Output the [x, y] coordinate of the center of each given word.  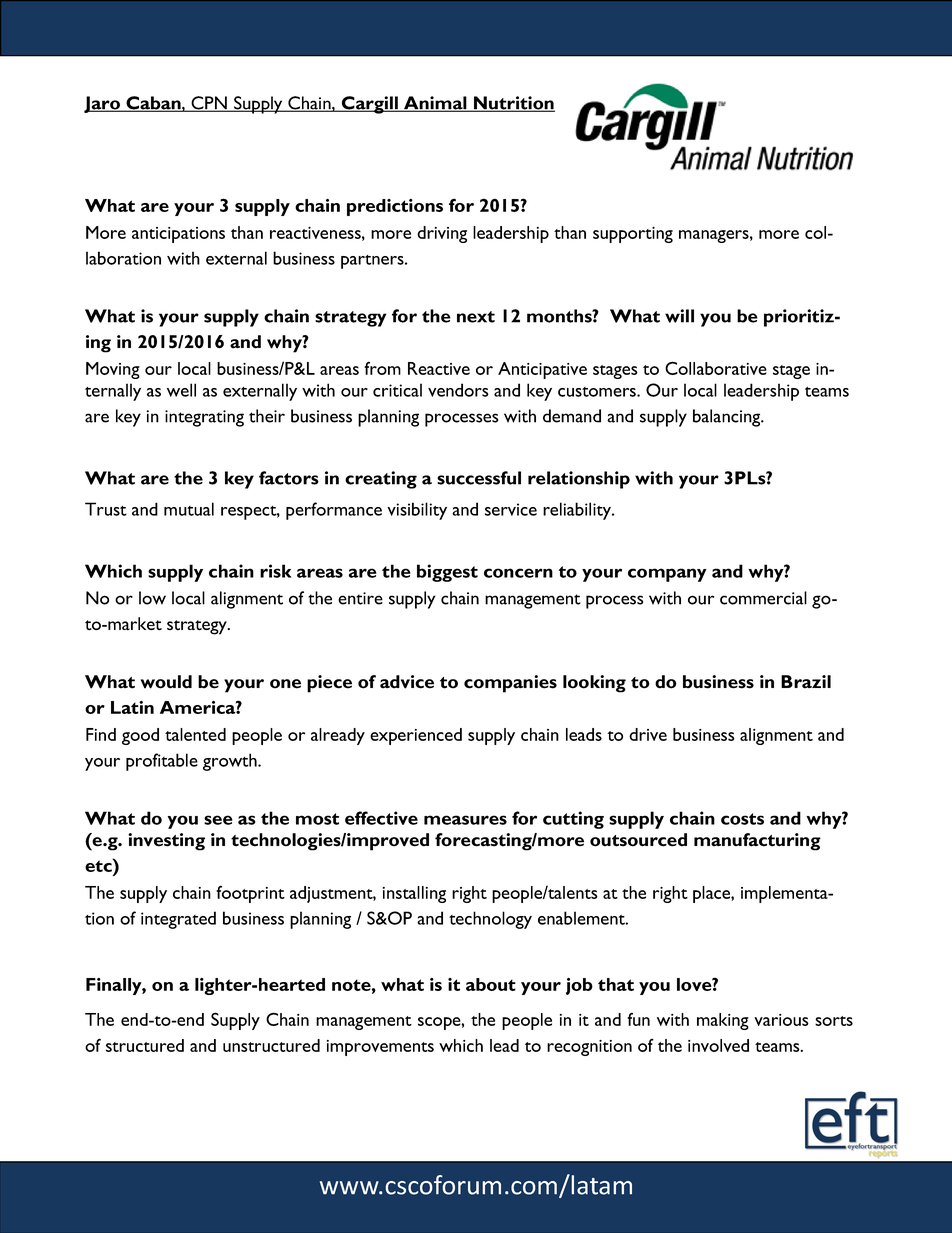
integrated [178, 920]
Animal [435, 104]
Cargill [370, 105]
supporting [633, 235]
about [491, 984]
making [723, 1021]
